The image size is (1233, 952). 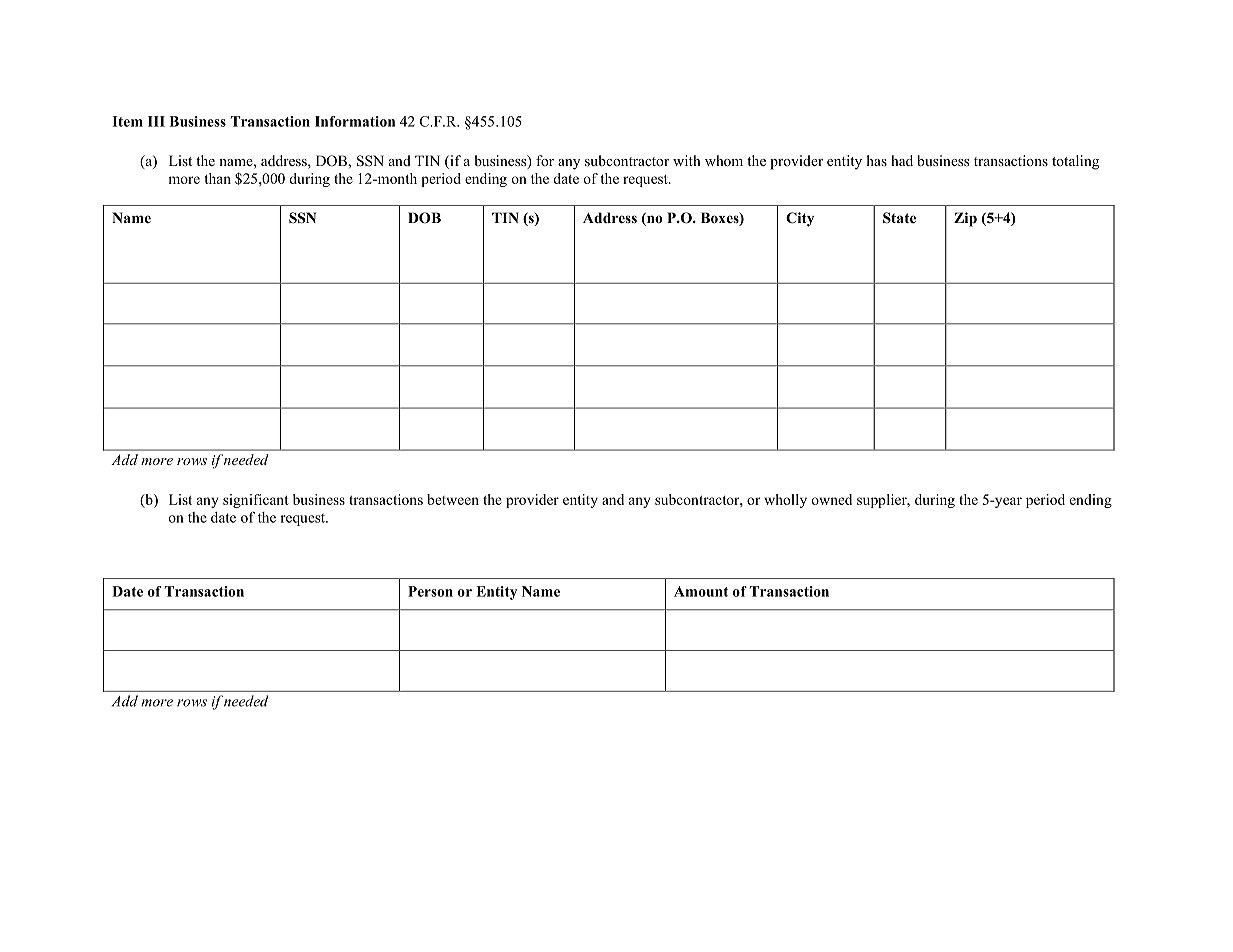 What do you see at coordinates (1075, 162) in the page?
I see `totaling` at bounding box center [1075, 162].
